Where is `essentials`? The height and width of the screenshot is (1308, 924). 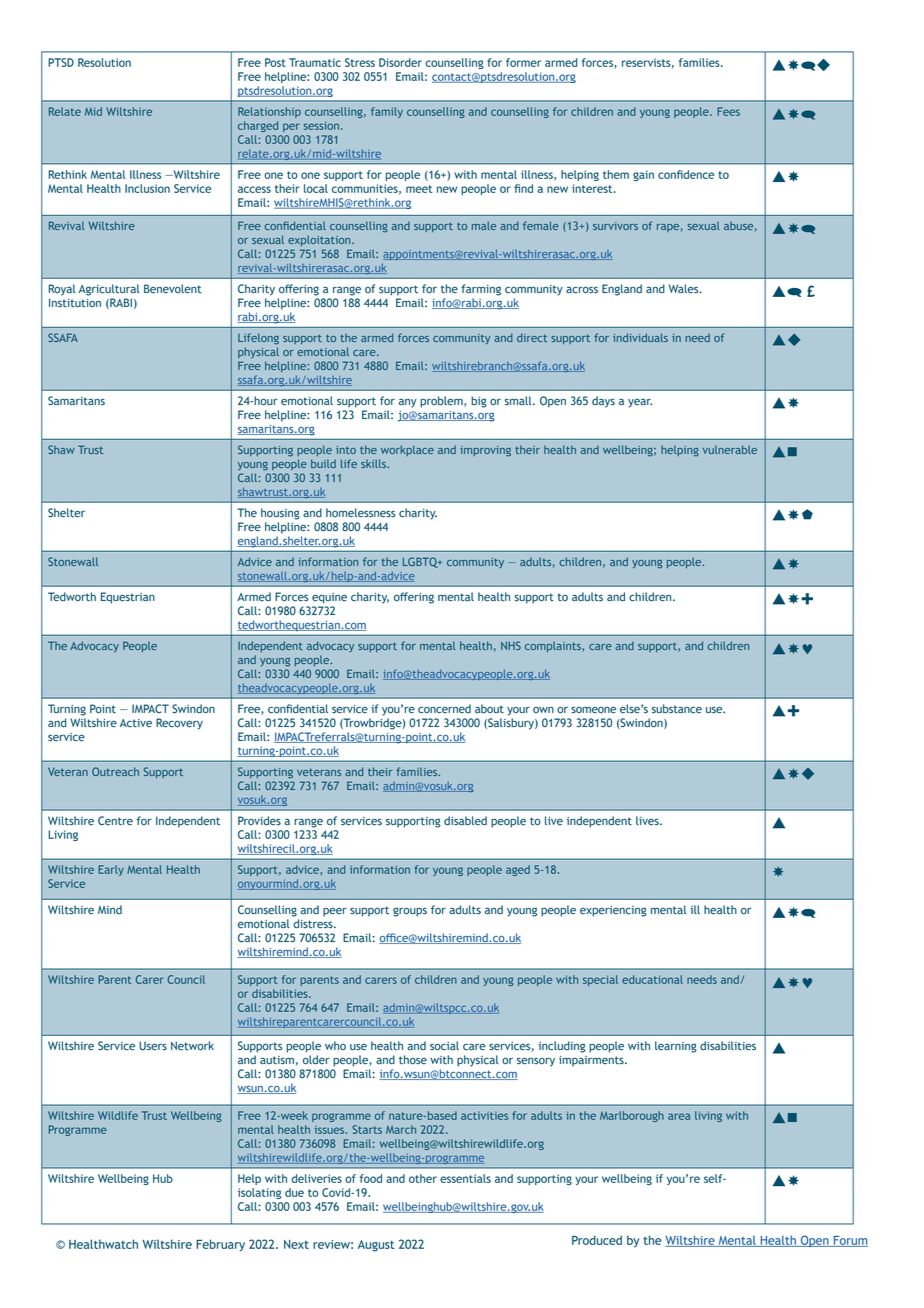 essentials is located at coordinates (465, 1178).
